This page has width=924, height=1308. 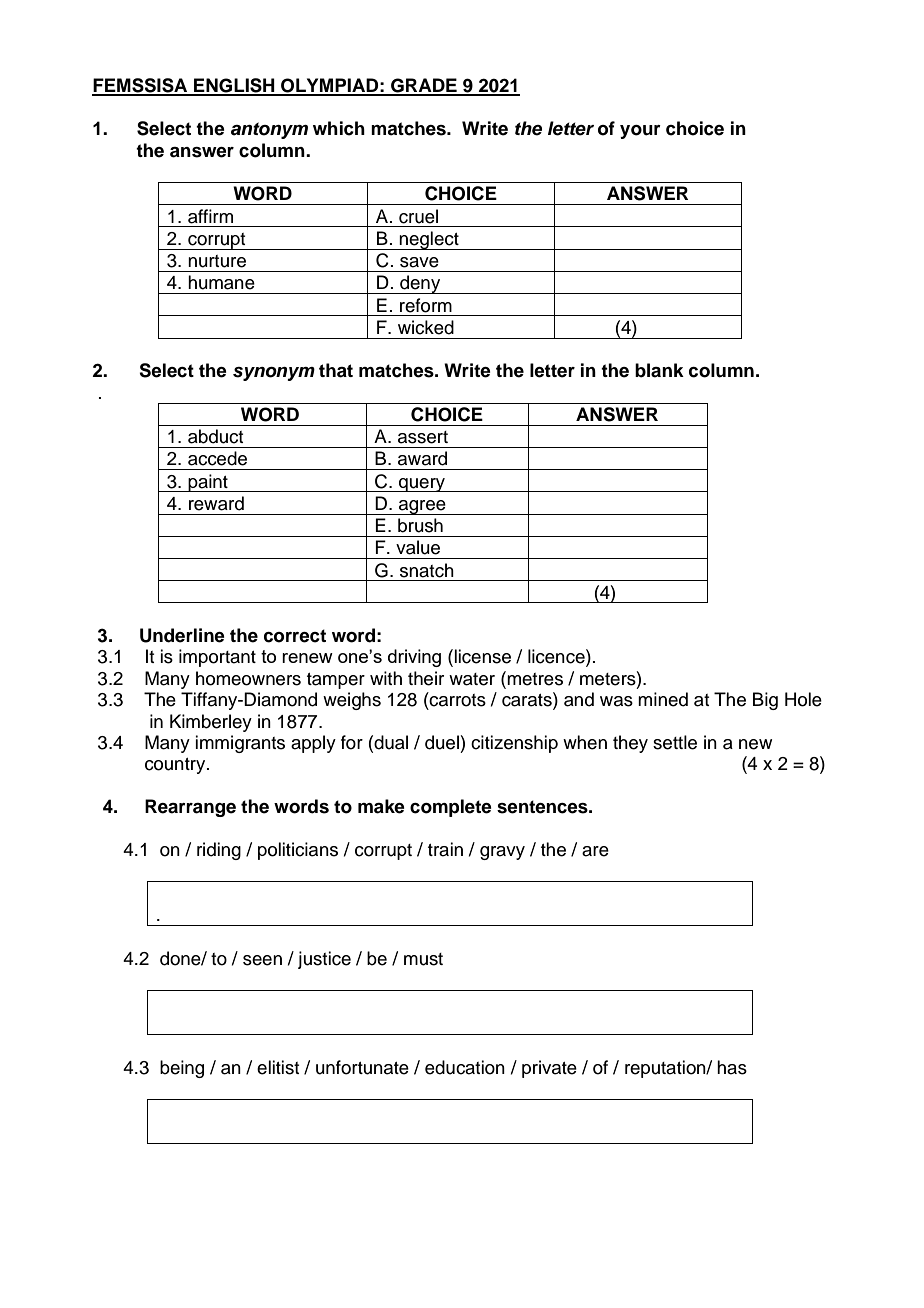 I want to click on Big, so click(x=765, y=701).
